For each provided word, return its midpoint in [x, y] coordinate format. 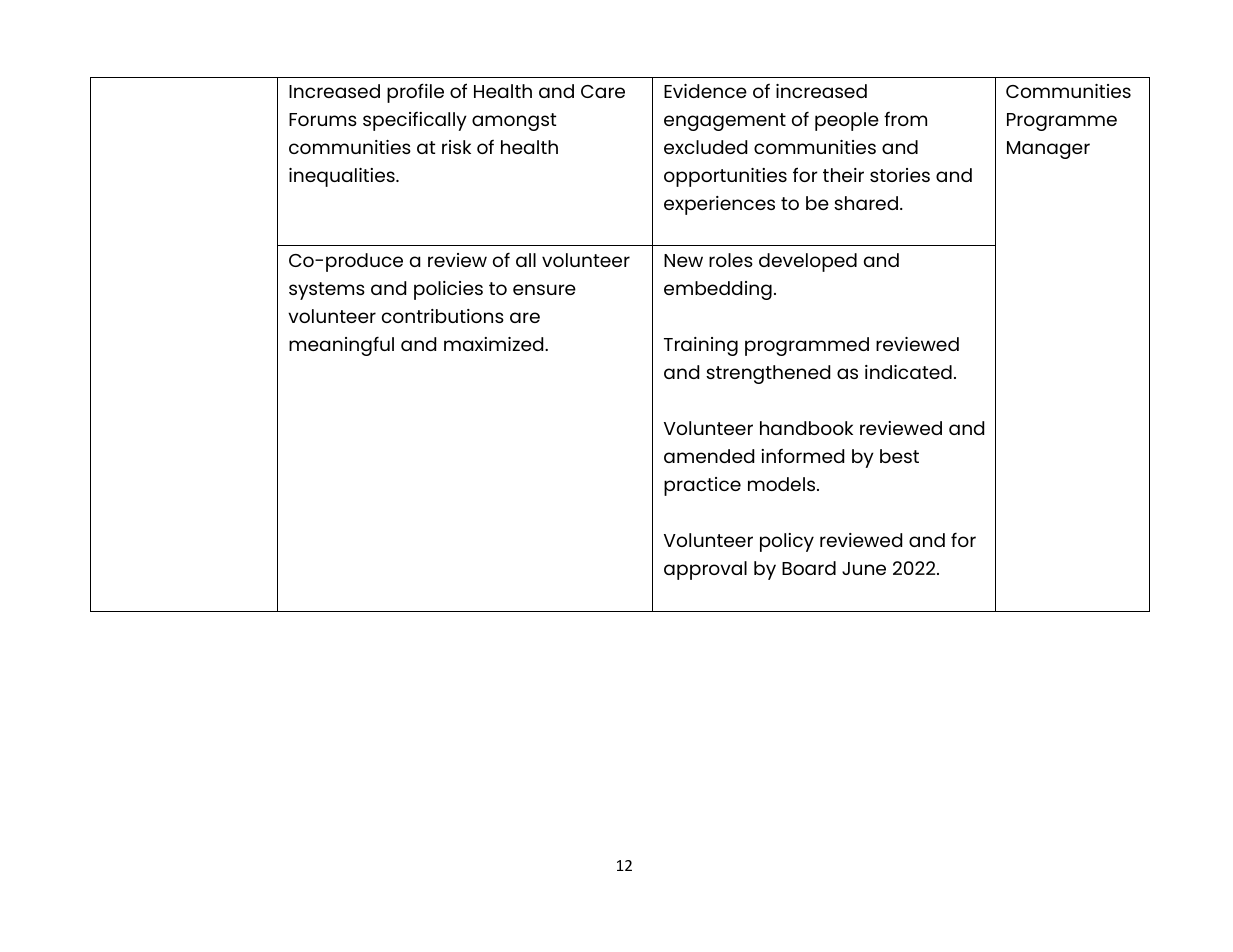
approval [705, 570]
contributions [443, 316]
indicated [908, 372]
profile [415, 93]
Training [701, 346]
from [905, 119]
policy [787, 542]
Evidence [705, 91]
